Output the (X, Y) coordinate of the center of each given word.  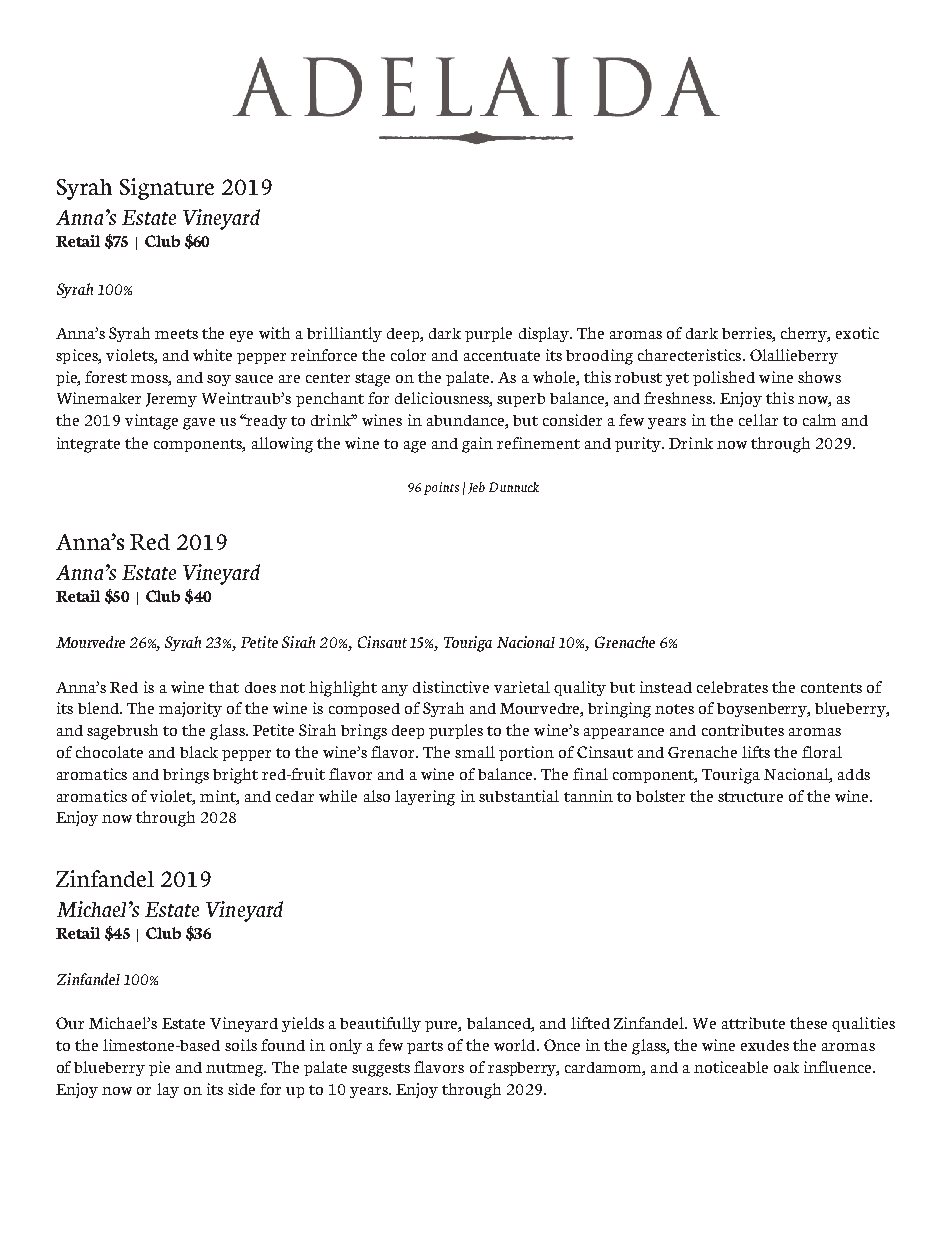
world (516, 1045)
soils (241, 1045)
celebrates (732, 687)
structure (750, 797)
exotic (857, 333)
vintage (151, 422)
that (224, 687)
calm (819, 420)
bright (235, 776)
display (545, 334)
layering (425, 798)
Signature (167, 189)
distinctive (451, 687)
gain (477, 445)
